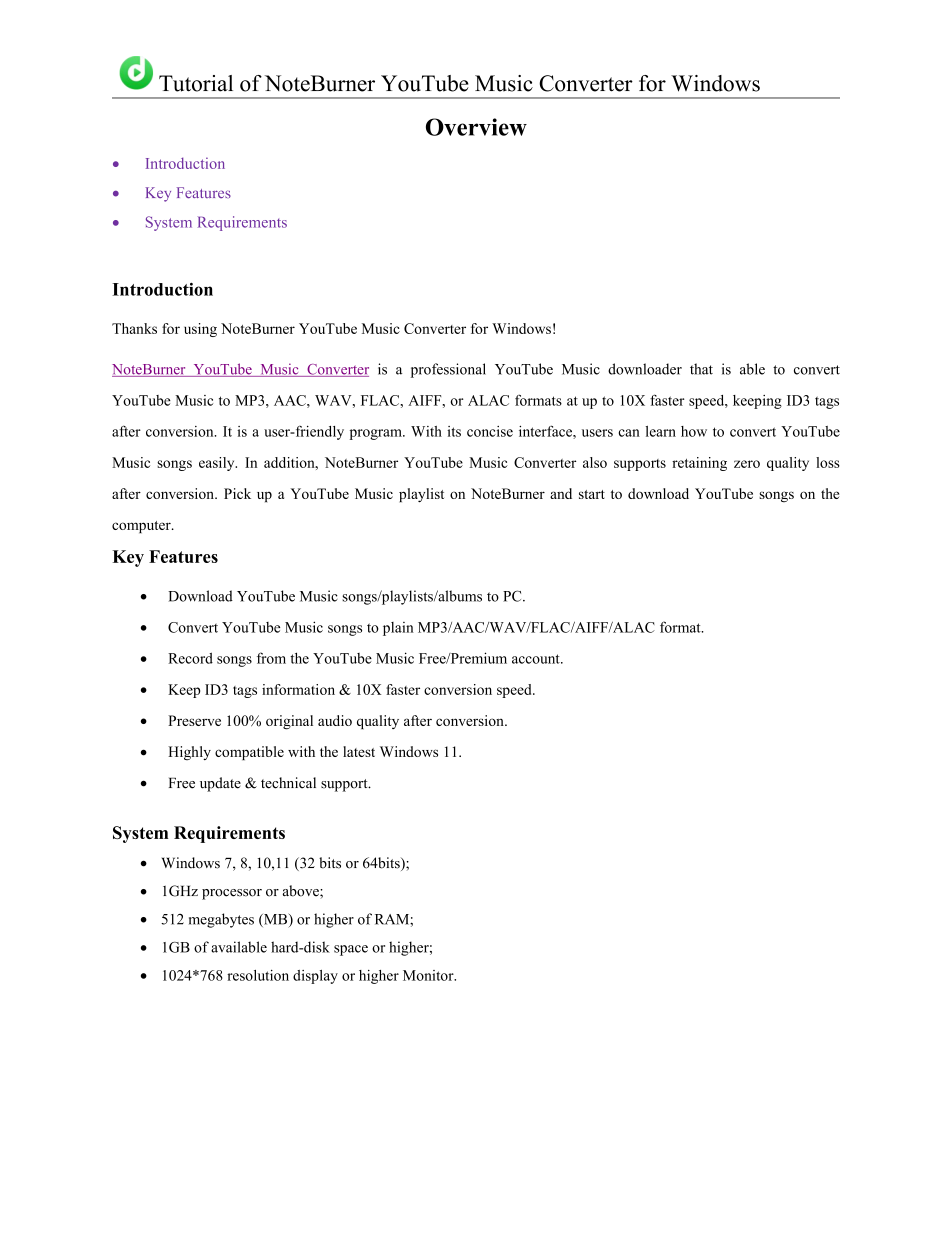  Describe the element at coordinates (190, 658) in the screenshot. I see `Record` at that location.
